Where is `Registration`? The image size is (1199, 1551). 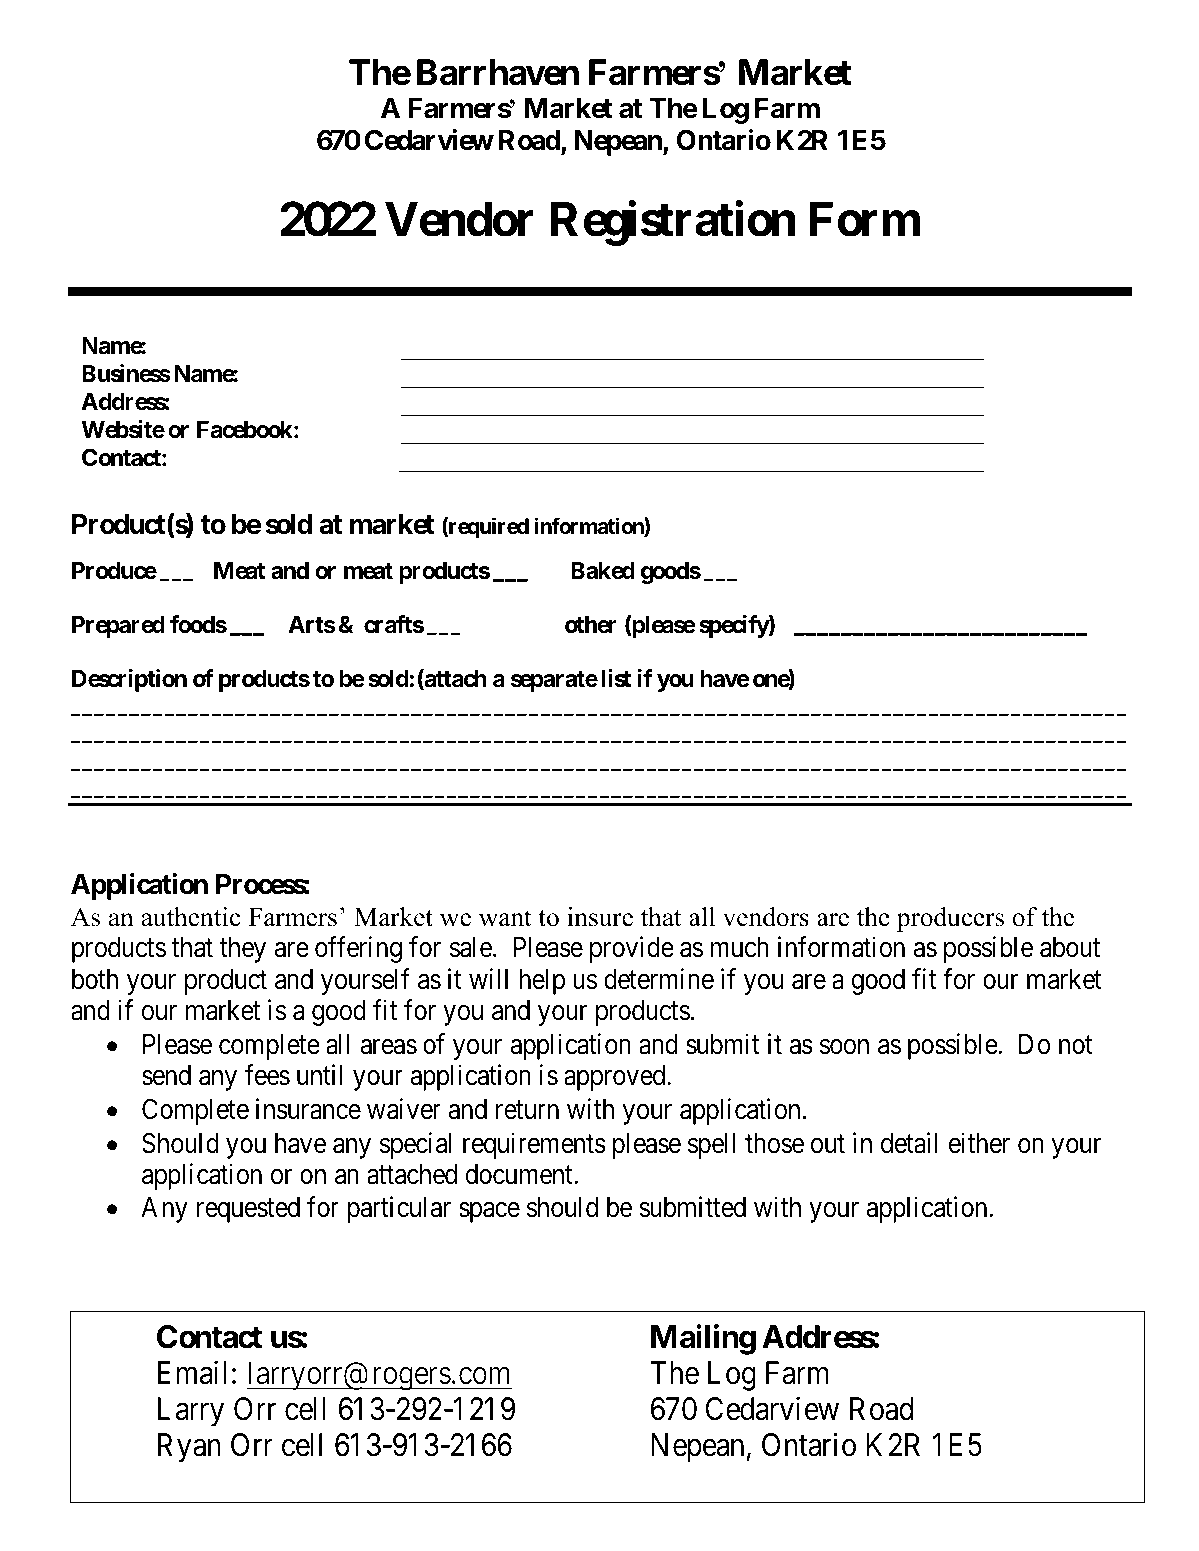
Registration is located at coordinates (673, 224).
